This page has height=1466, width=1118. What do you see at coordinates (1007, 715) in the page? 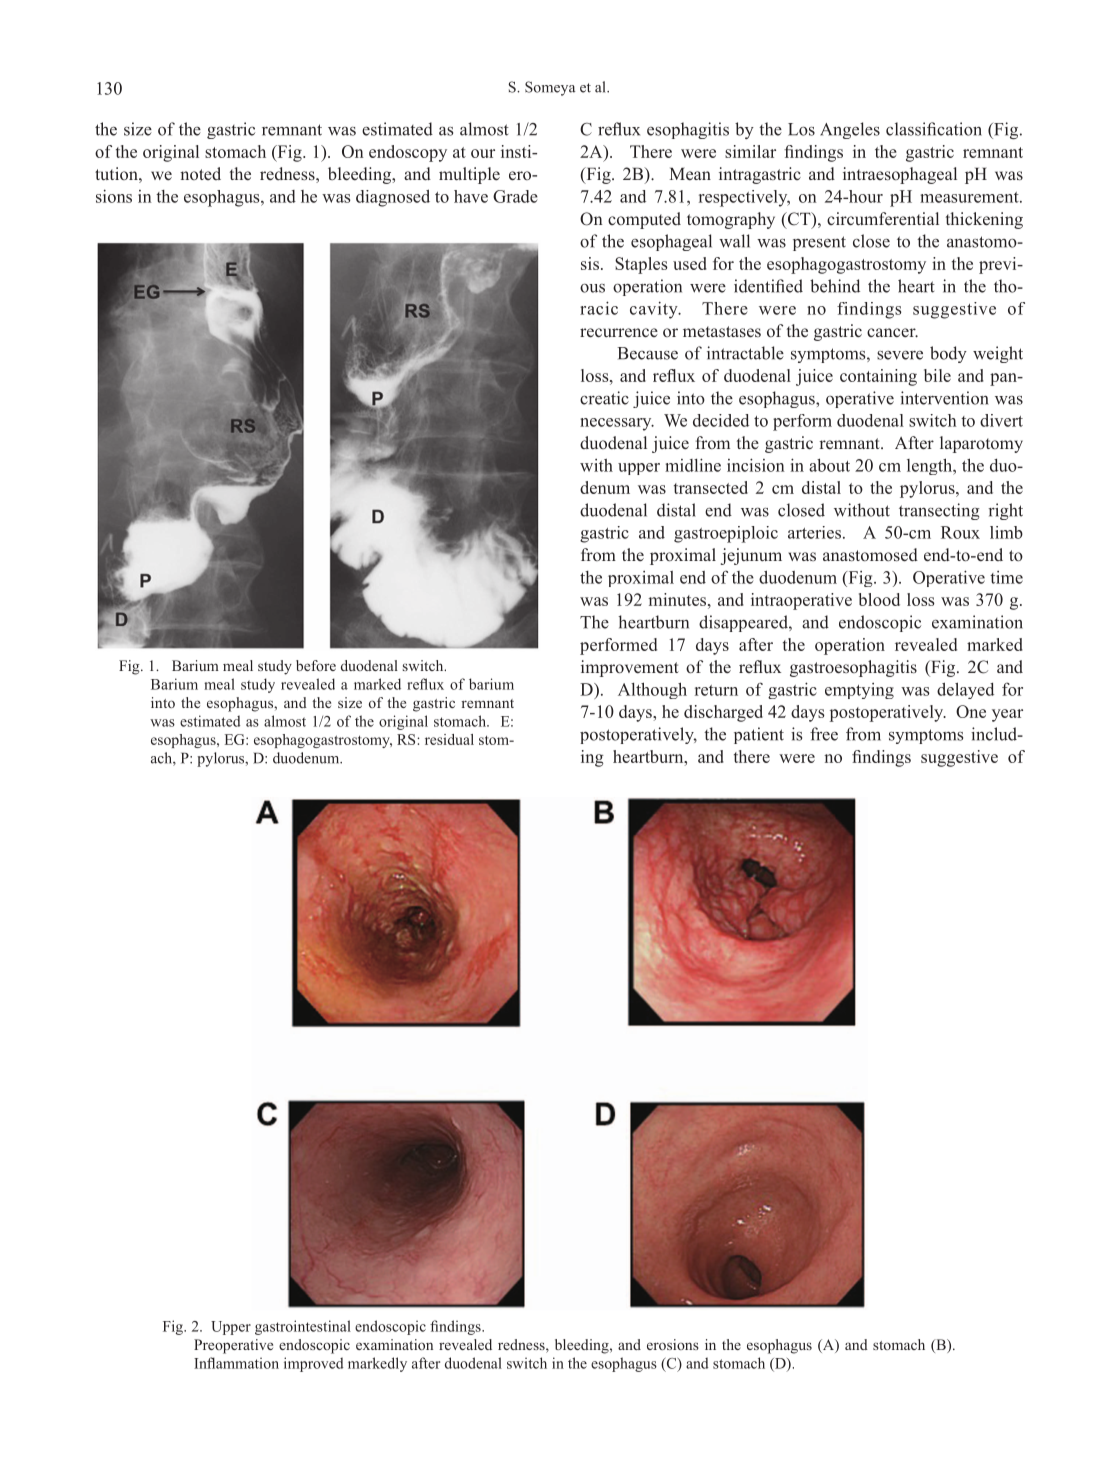
I see `year` at bounding box center [1007, 715].
